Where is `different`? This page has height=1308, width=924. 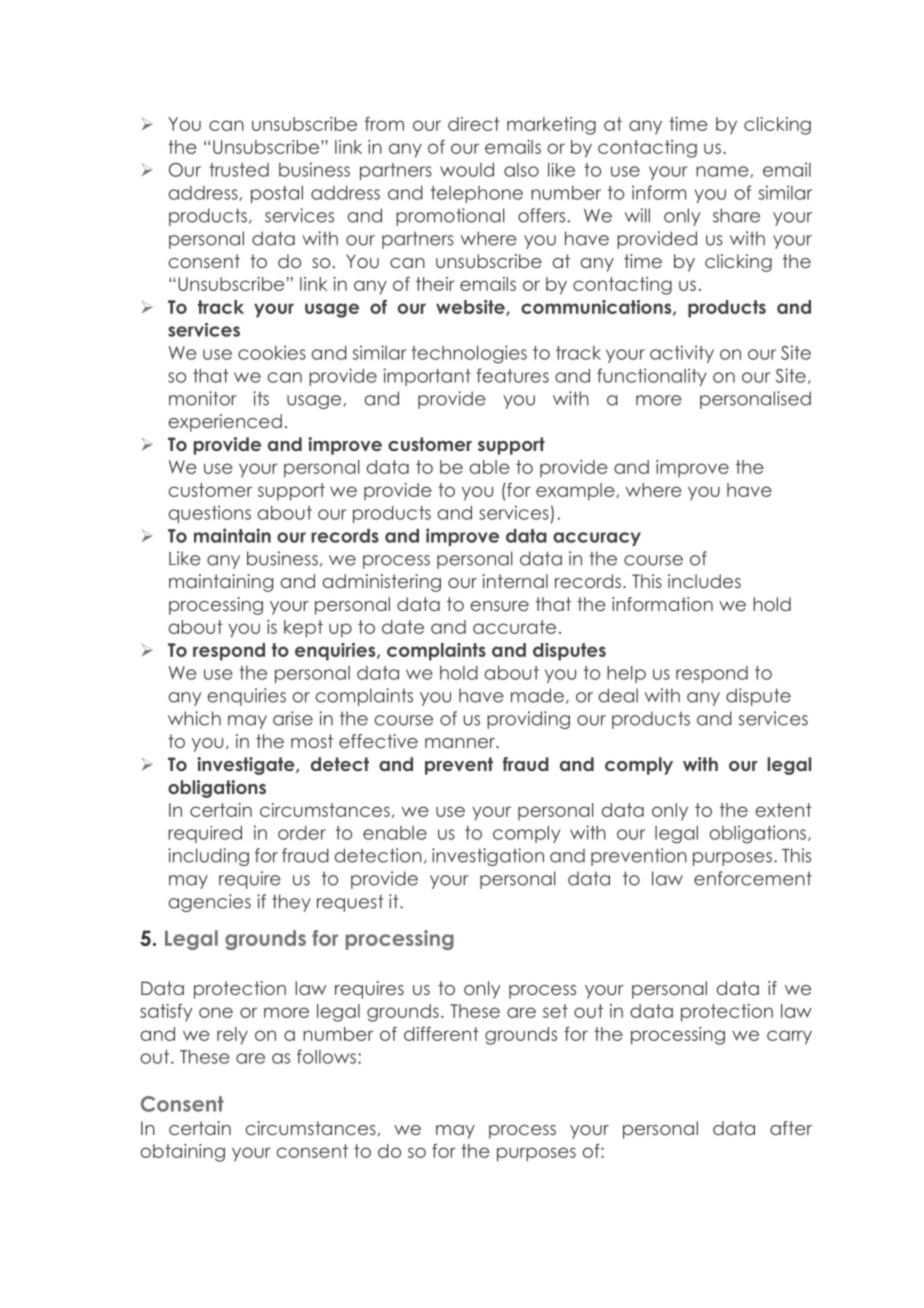
different is located at coordinates (441, 1034).
